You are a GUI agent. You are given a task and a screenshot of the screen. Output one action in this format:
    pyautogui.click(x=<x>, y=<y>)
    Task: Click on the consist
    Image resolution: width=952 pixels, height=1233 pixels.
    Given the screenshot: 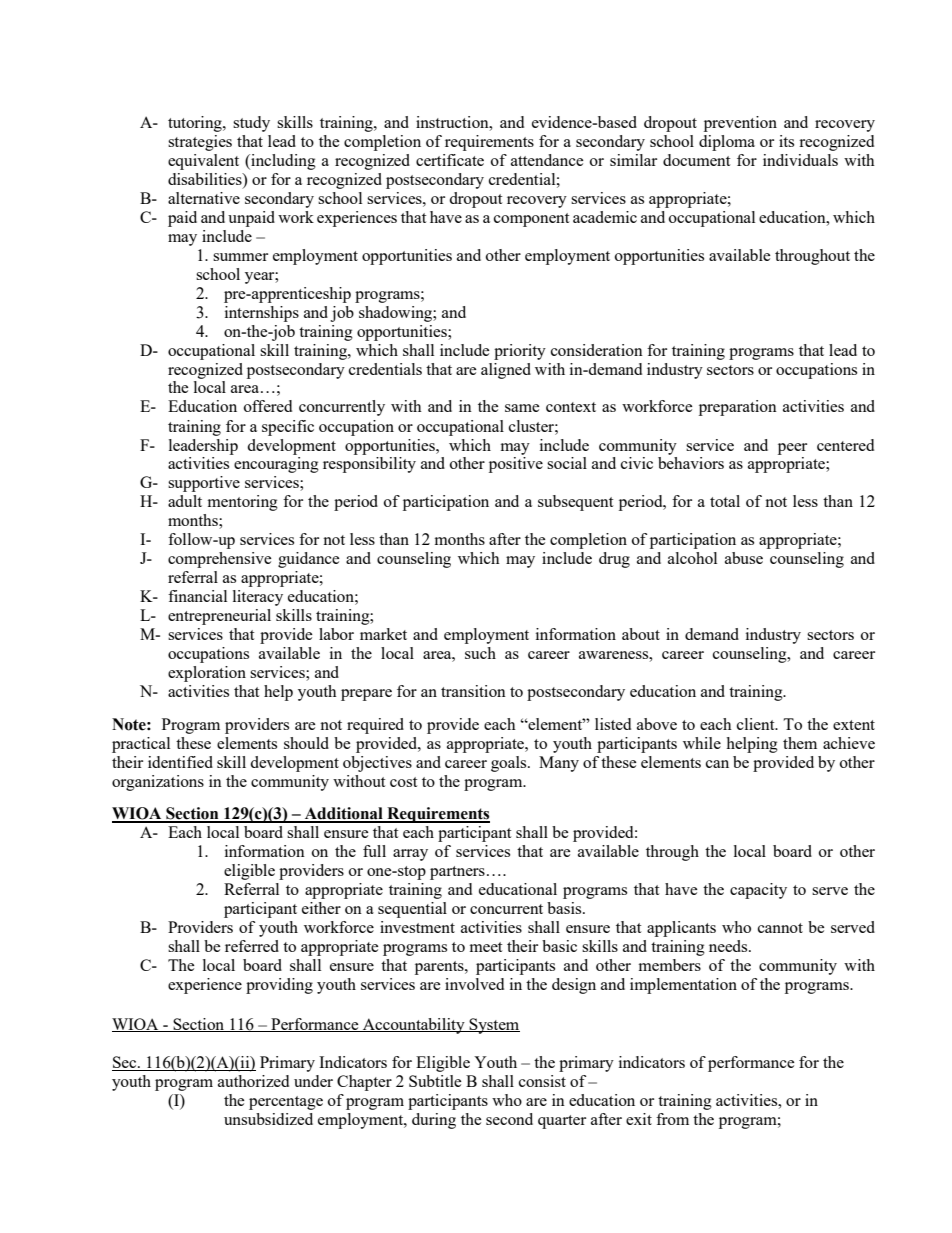 What is the action you would take?
    pyautogui.click(x=542, y=1081)
